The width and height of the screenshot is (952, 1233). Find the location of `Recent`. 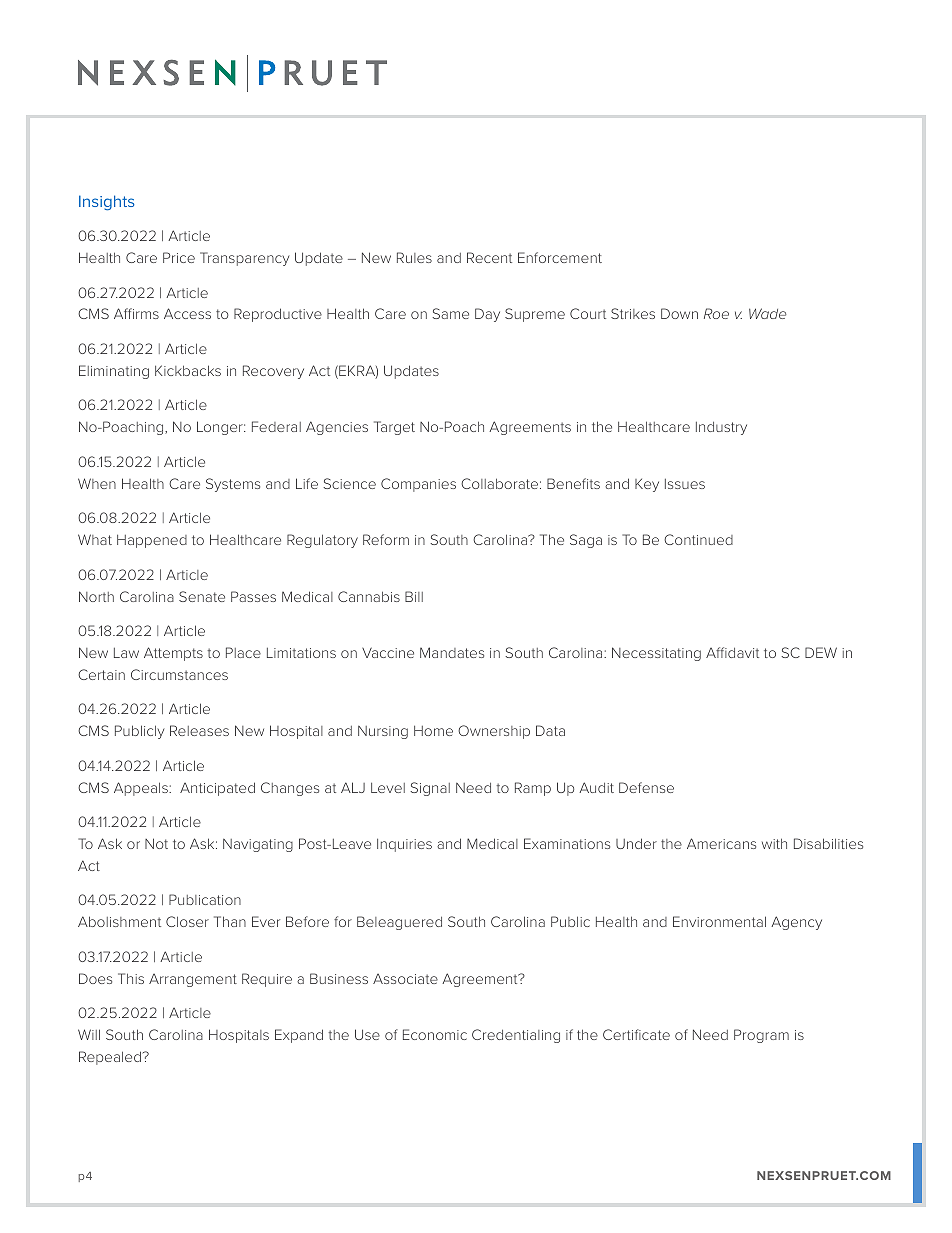

Recent is located at coordinates (489, 257).
